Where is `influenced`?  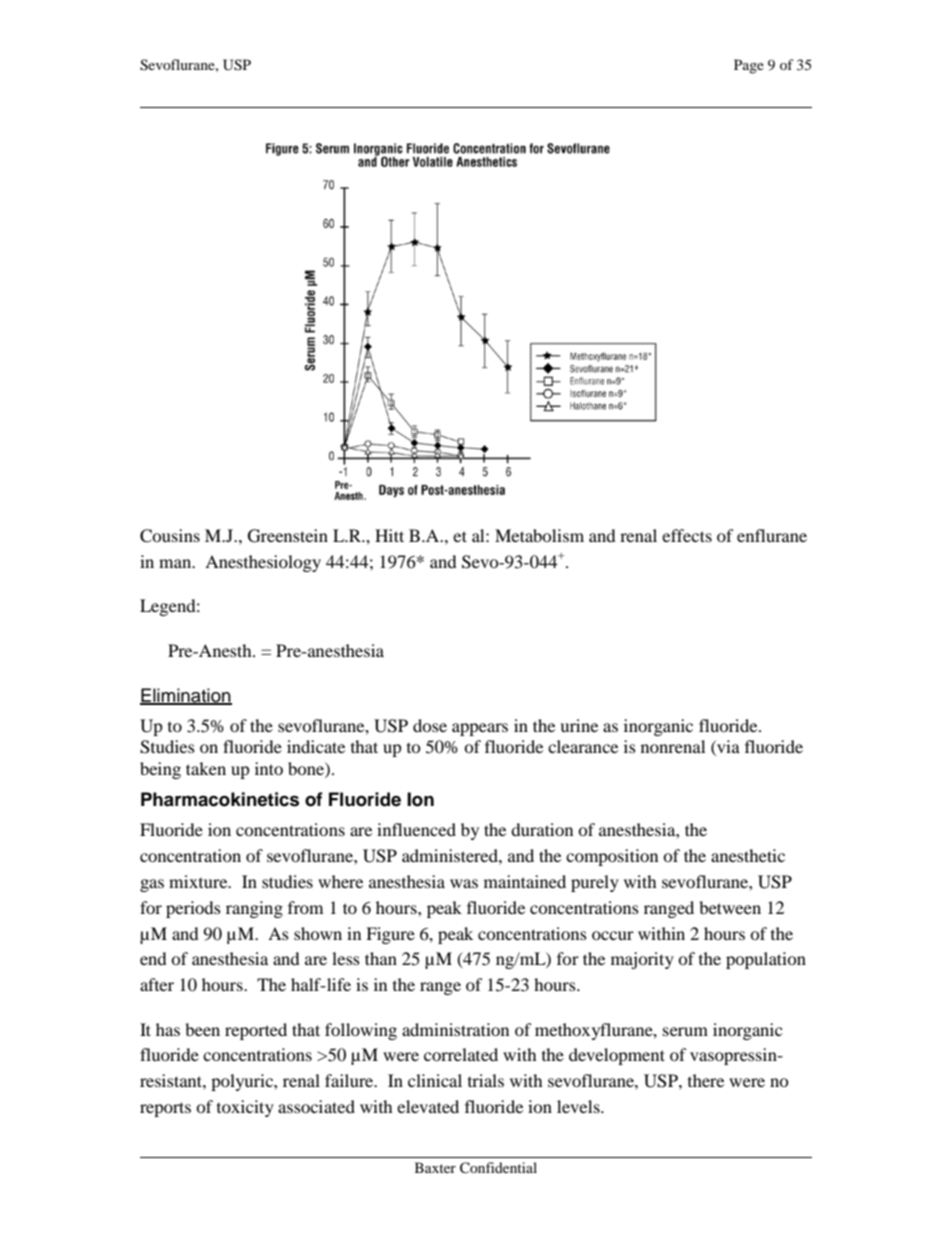 influenced is located at coordinates (416, 829).
